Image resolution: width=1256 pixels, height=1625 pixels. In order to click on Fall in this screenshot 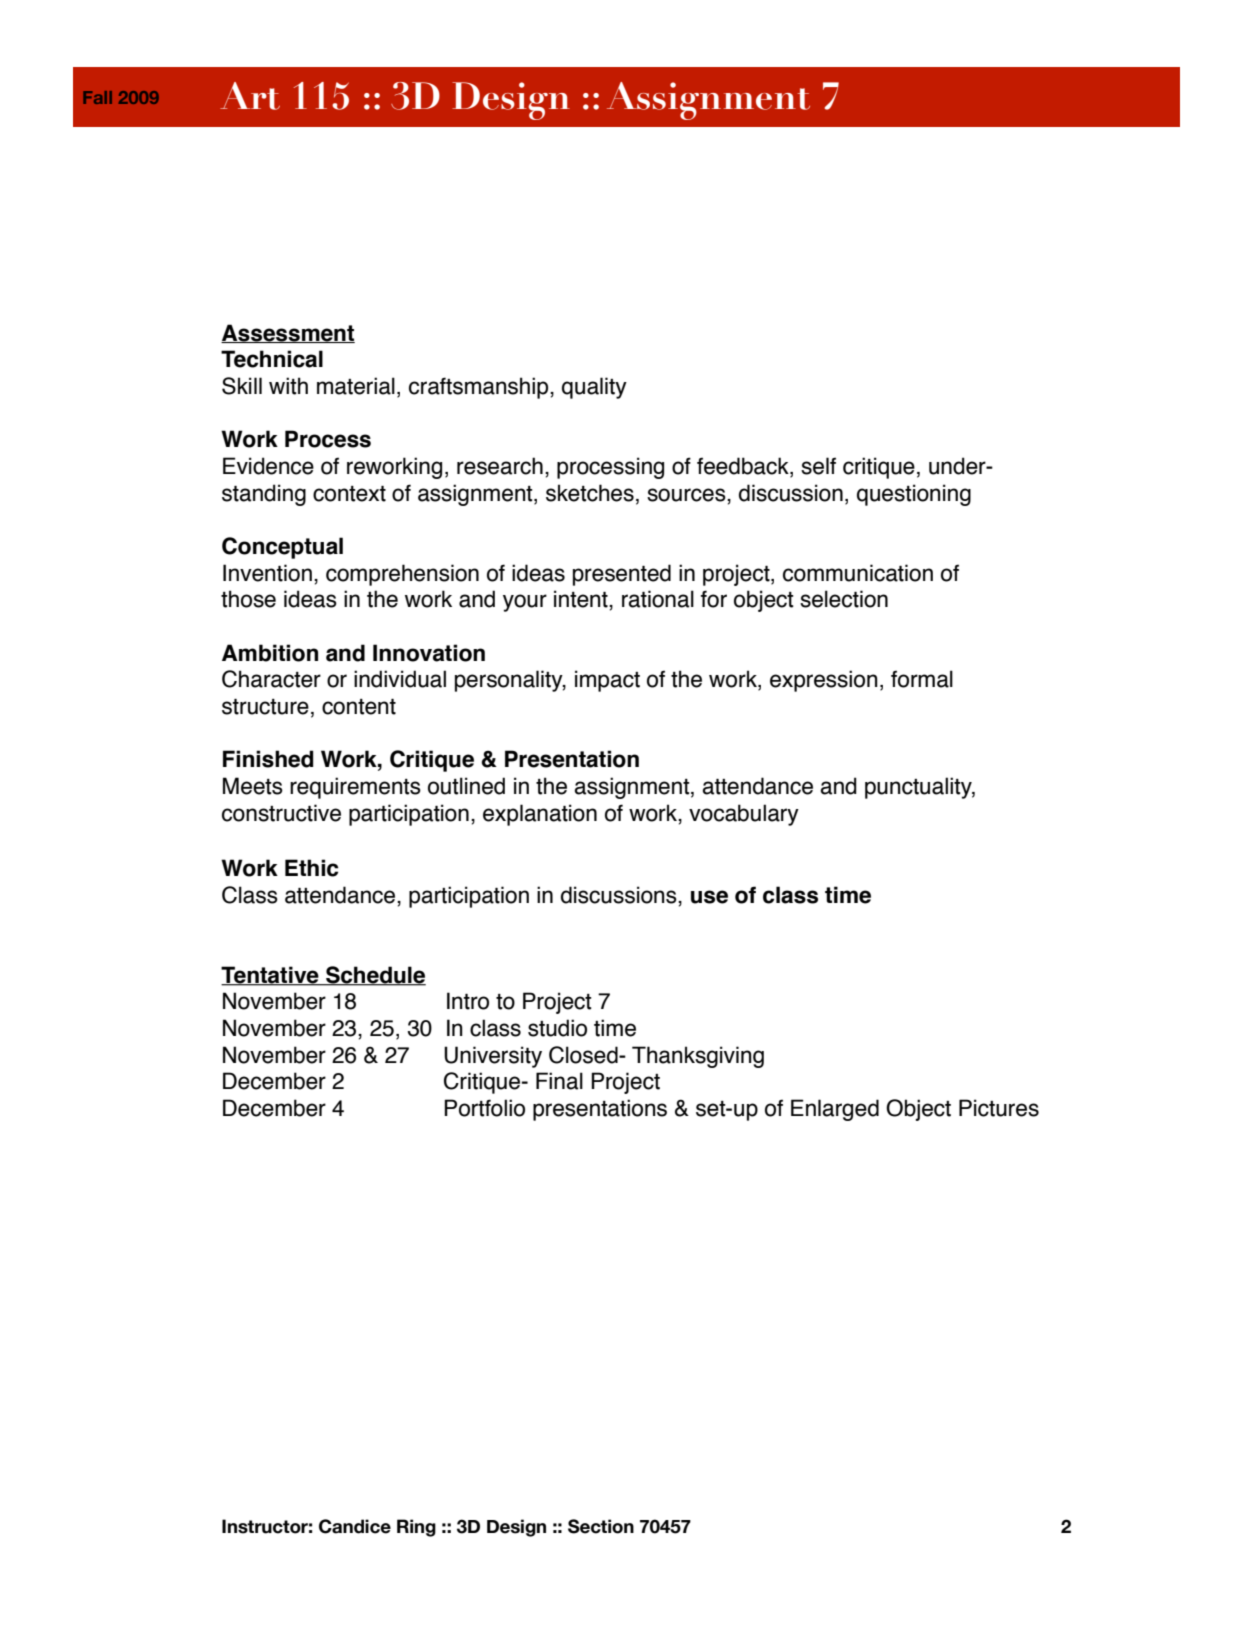, I will do `click(97, 97)`.
